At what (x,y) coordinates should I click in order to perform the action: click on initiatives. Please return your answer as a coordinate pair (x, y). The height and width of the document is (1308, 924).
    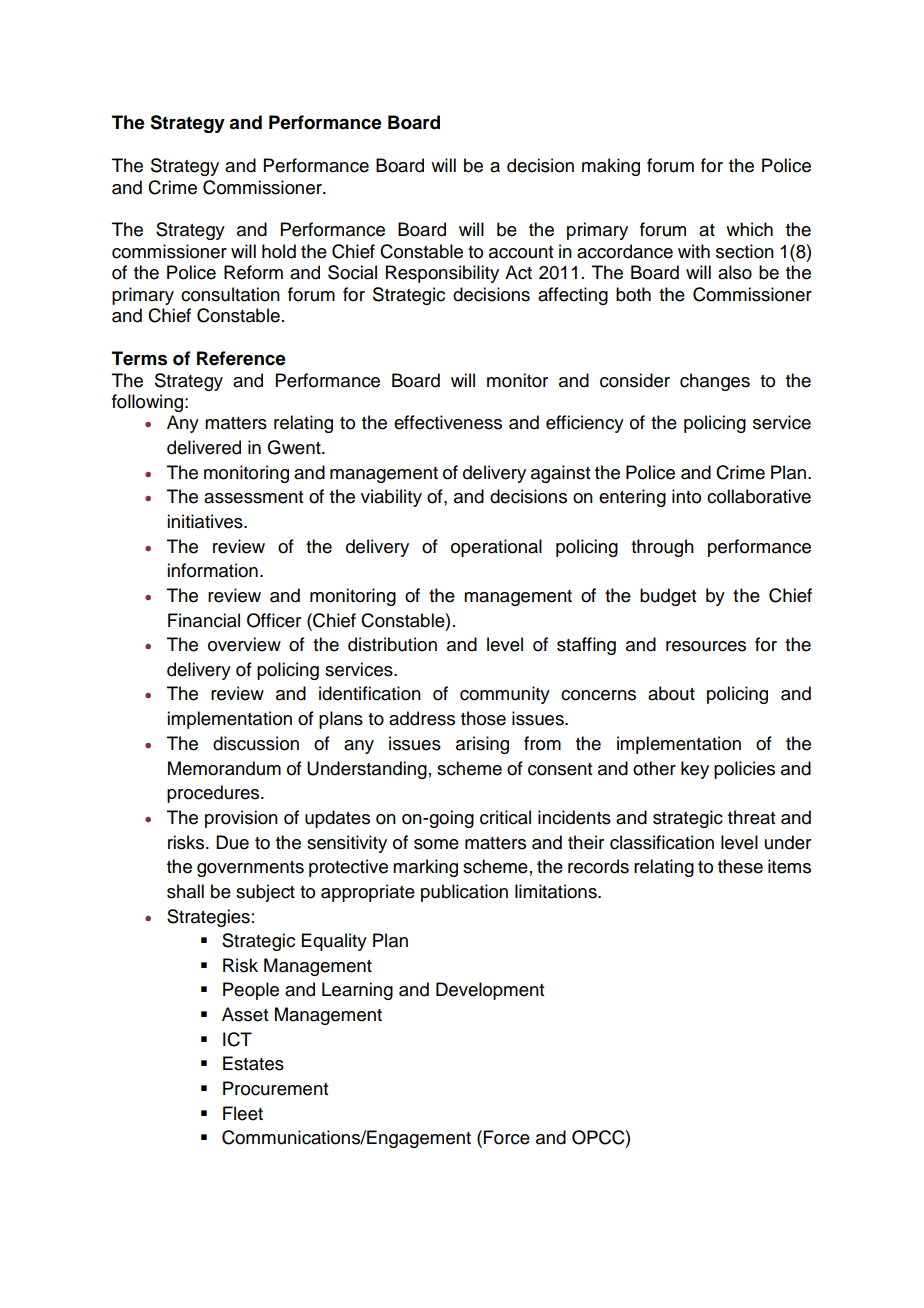
    Looking at the image, I should click on (206, 521).
